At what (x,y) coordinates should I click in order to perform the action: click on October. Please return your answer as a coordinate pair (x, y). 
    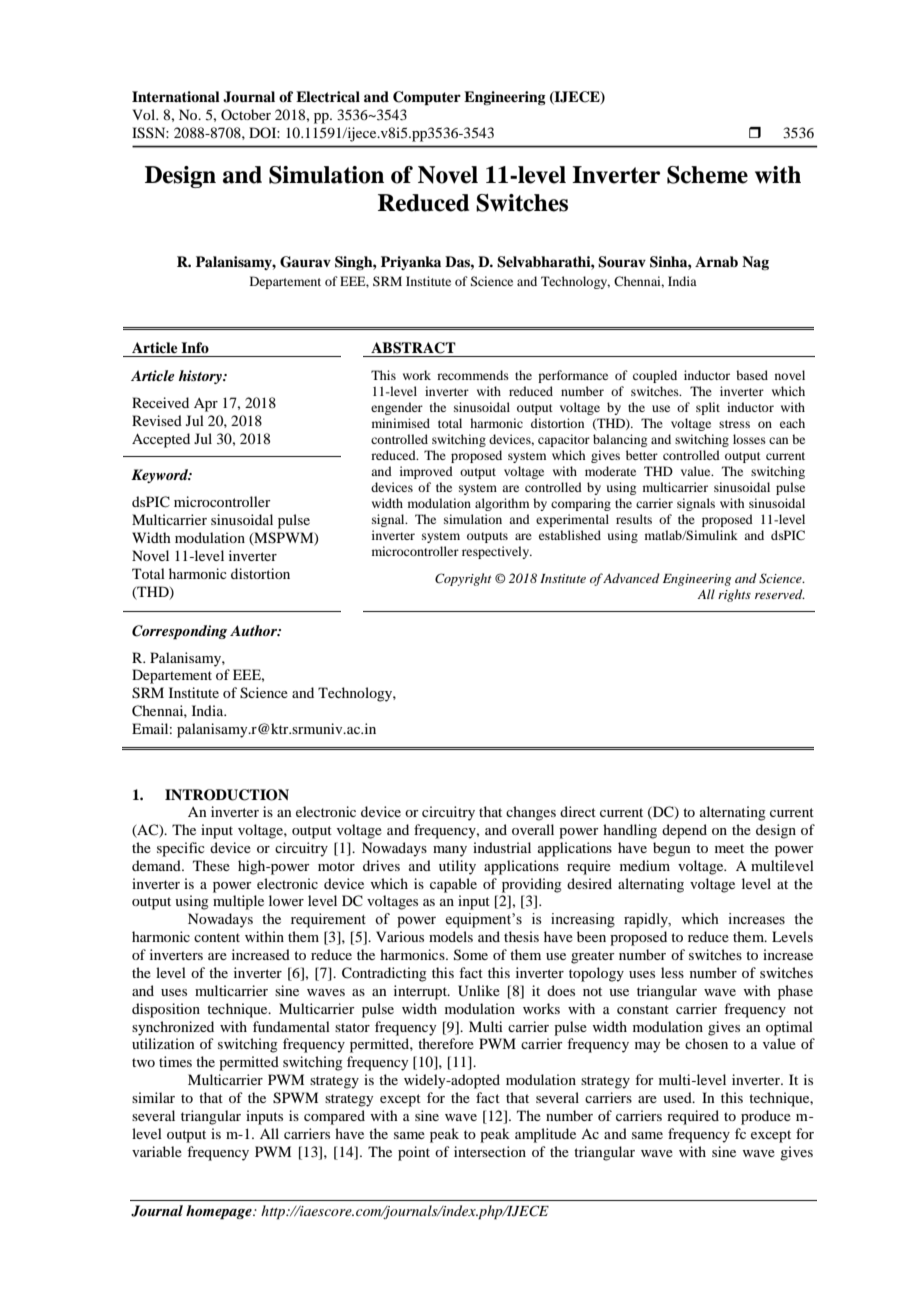
    Looking at the image, I should click on (246, 114).
